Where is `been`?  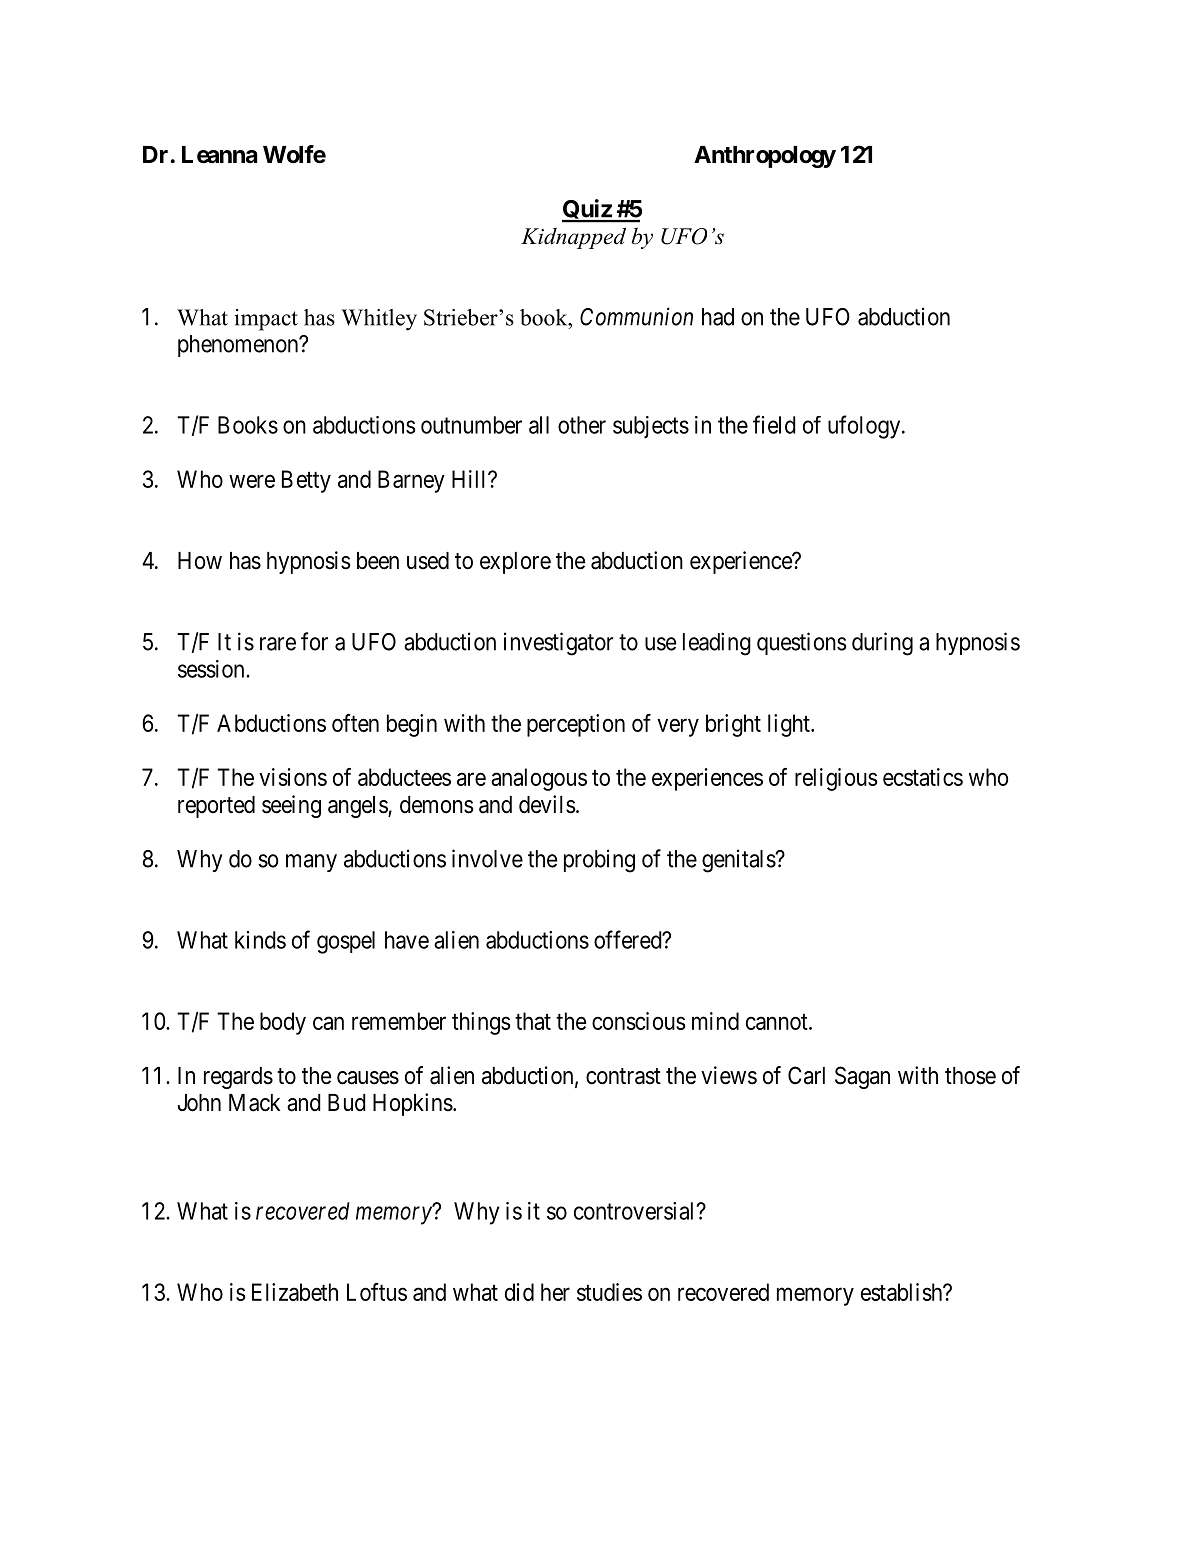
been is located at coordinates (378, 561).
